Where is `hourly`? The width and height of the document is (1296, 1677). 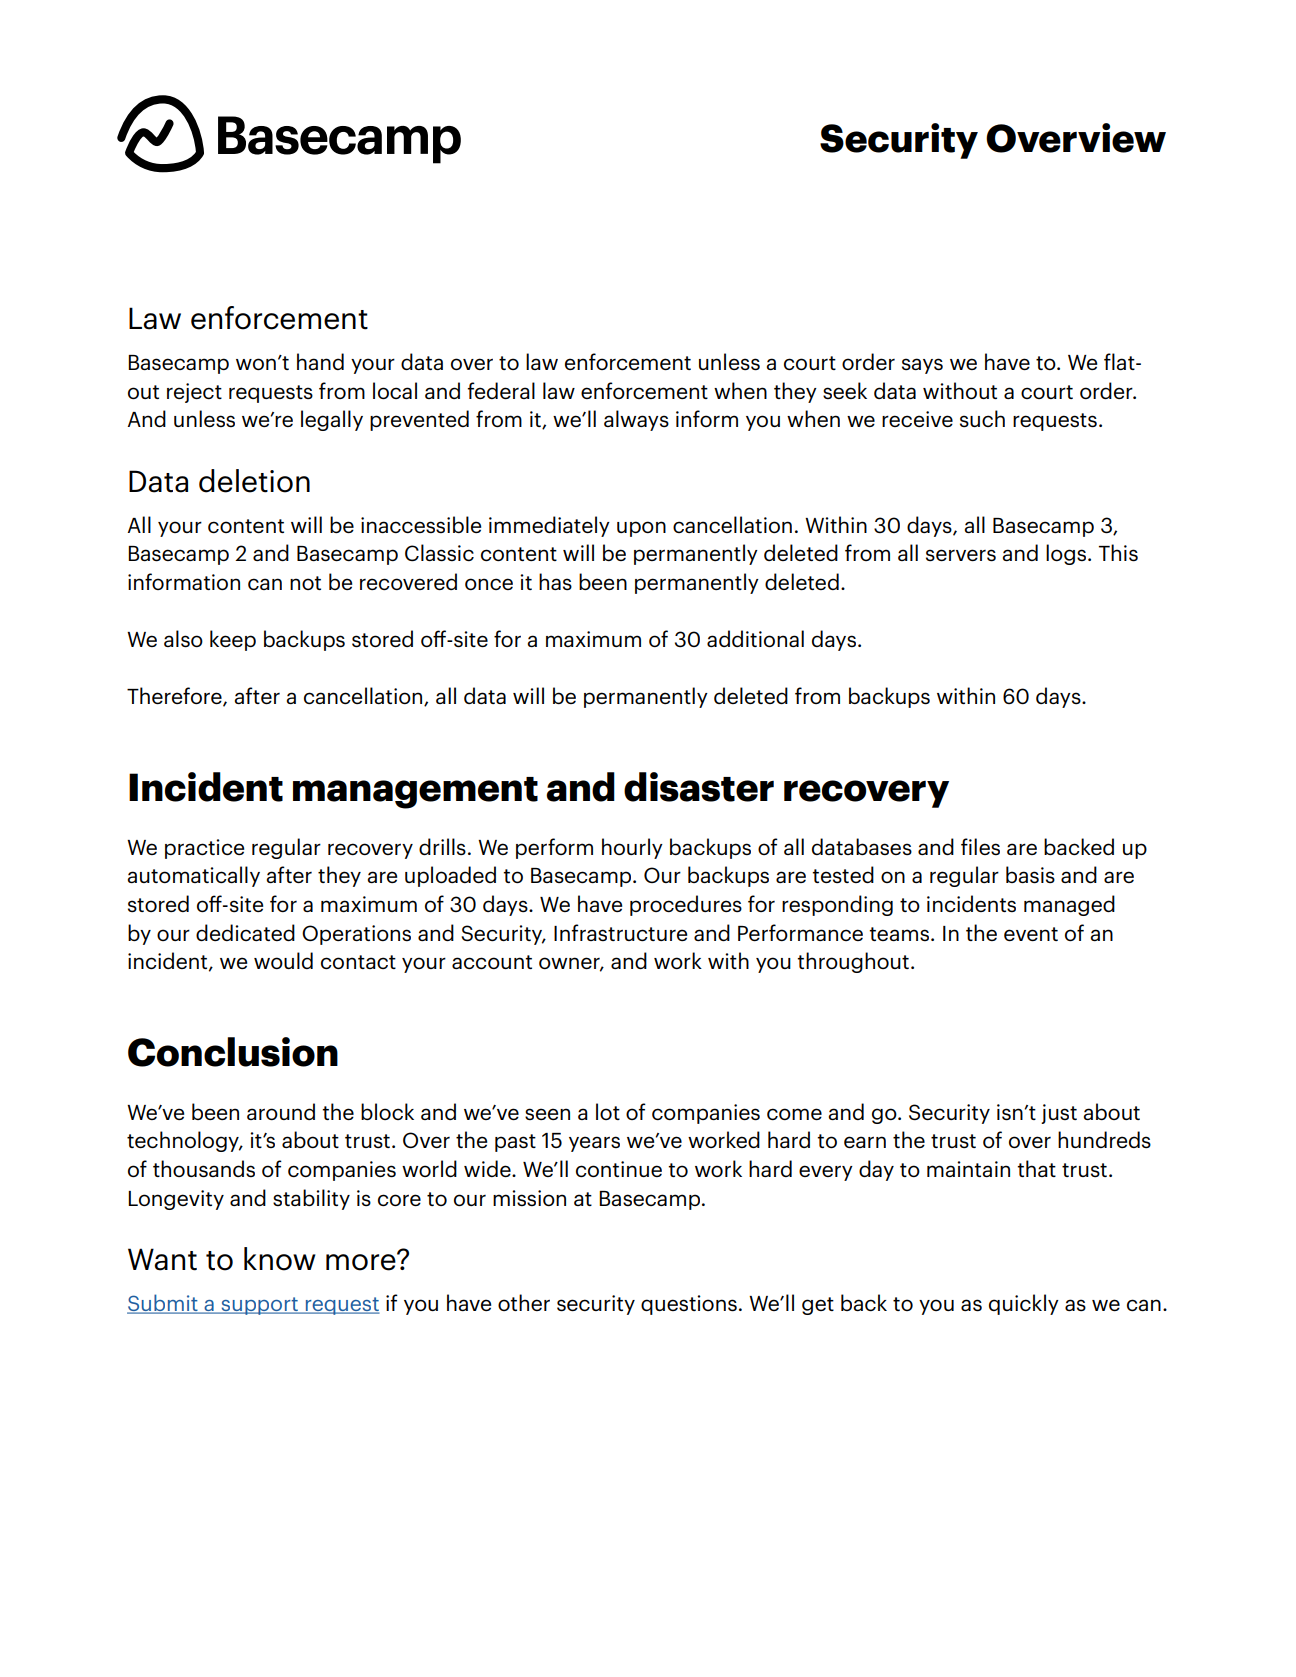 hourly is located at coordinates (632, 848).
